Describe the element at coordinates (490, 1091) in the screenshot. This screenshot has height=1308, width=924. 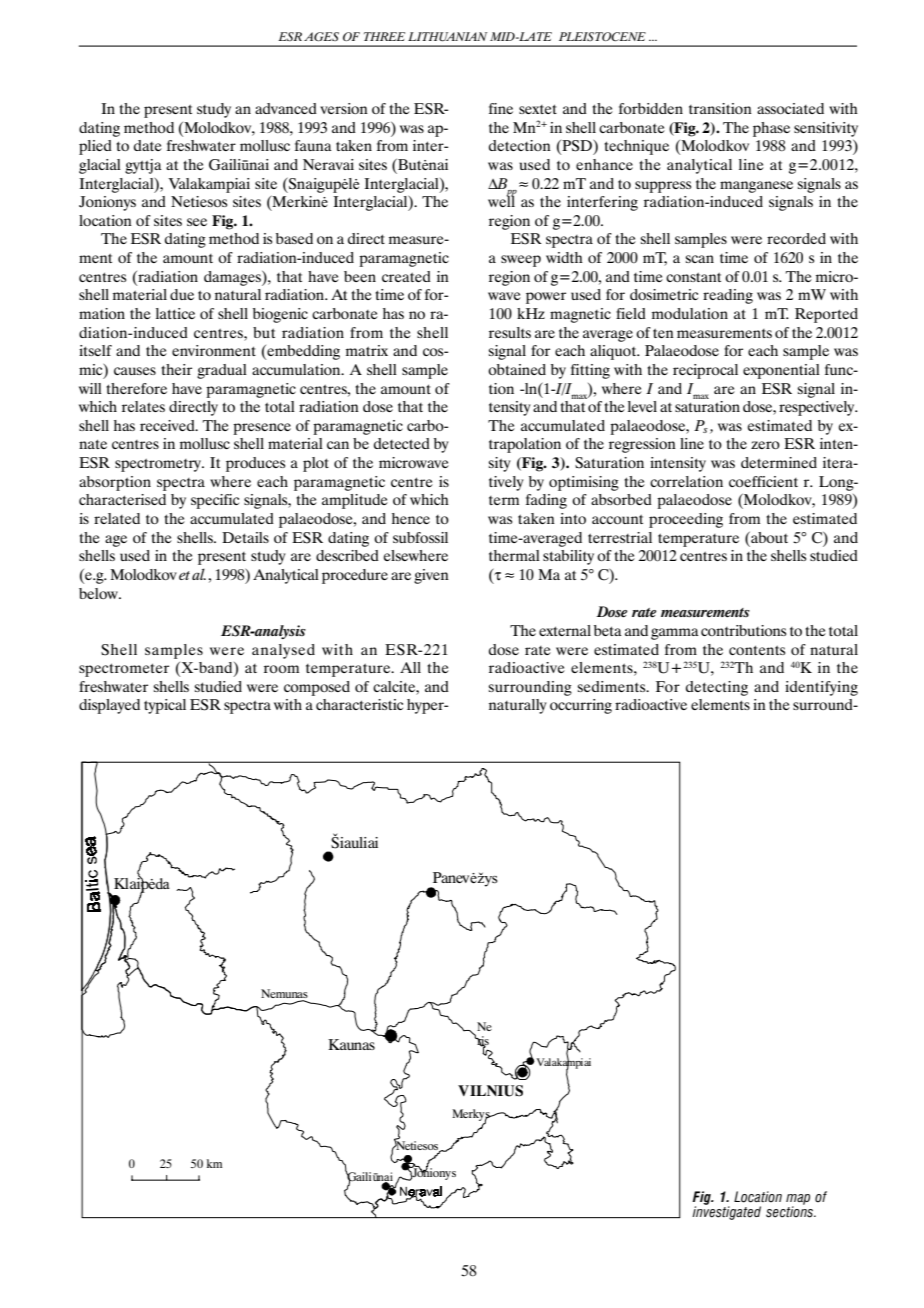
I see `VILNIUS` at that location.
